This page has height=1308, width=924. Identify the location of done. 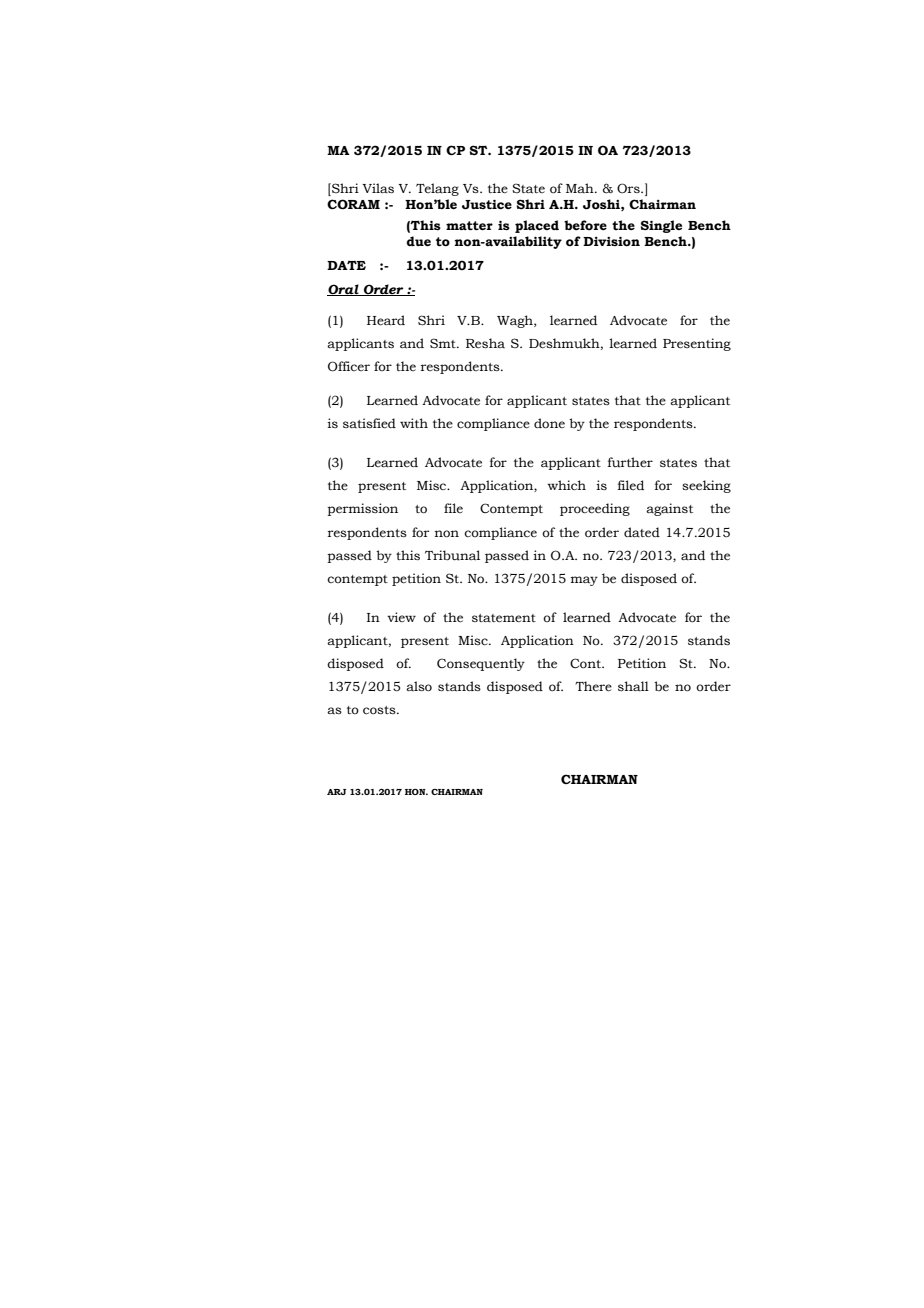
(549, 423).
